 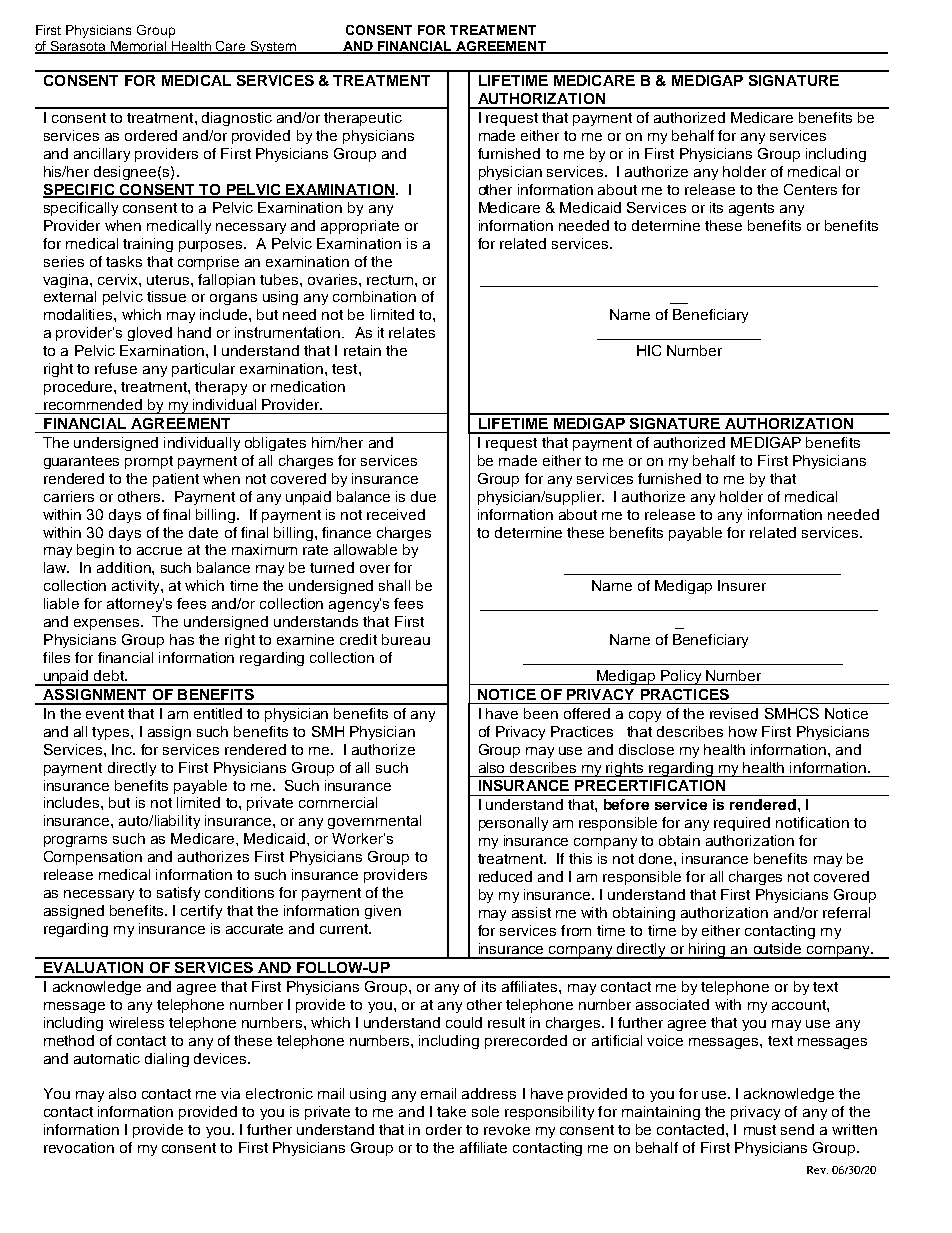 What do you see at coordinates (810, 189) in the page?
I see `Centers` at bounding box center [810, 189].
